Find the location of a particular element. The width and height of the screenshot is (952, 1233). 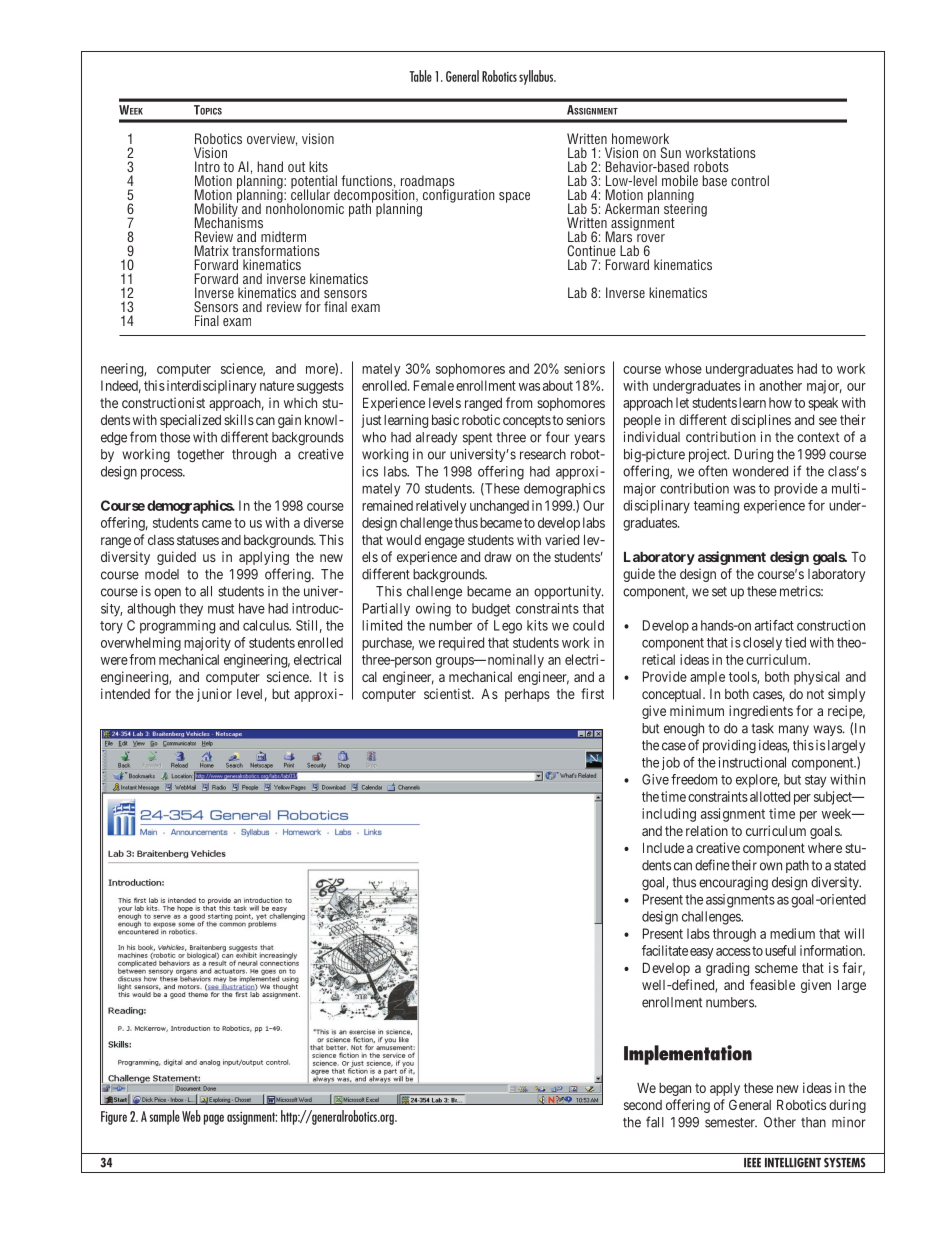

IEEE is located at coordinates (752, 1163).
